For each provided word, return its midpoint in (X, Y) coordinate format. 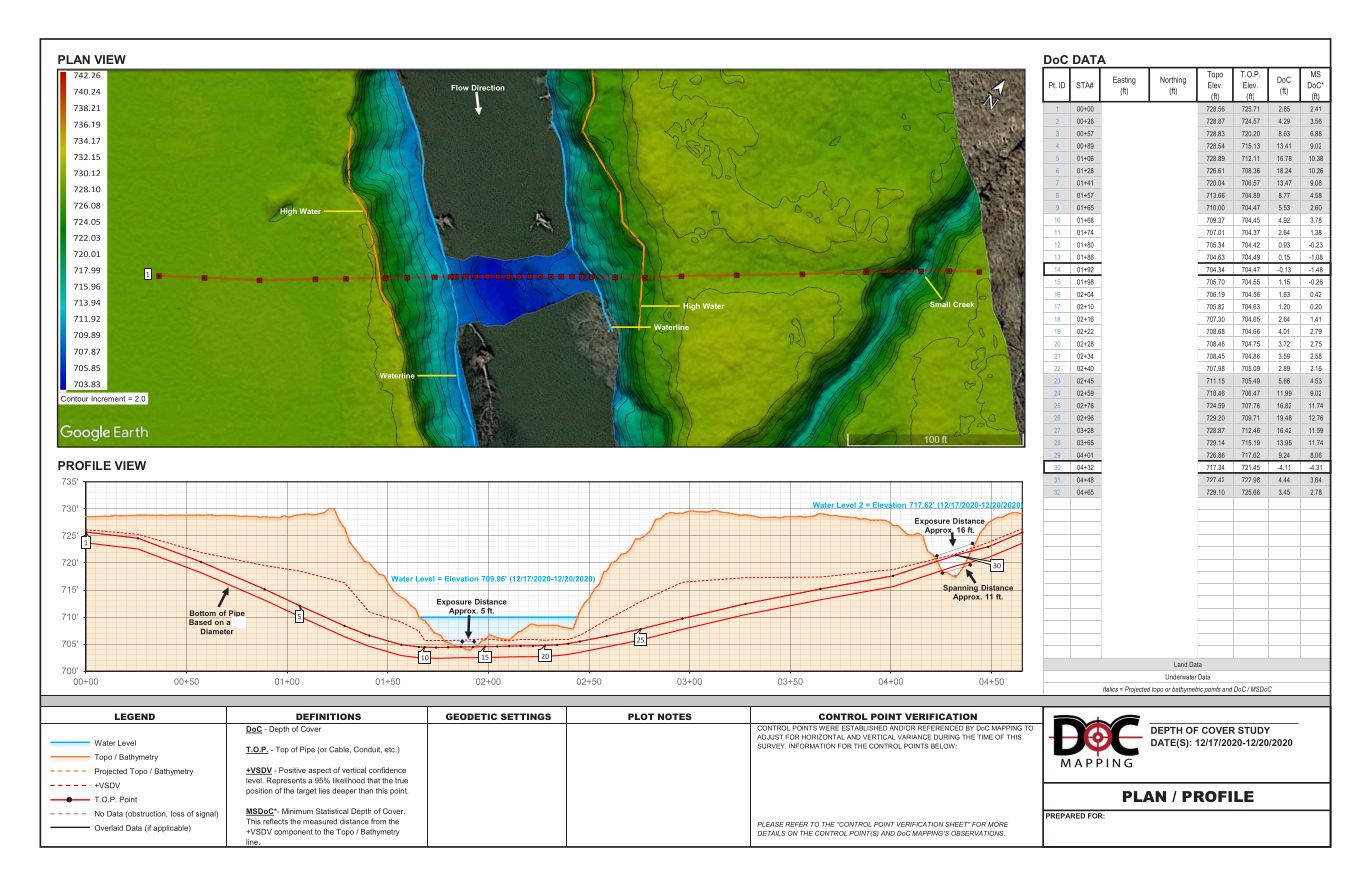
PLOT (641, 716)
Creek (963, 304)
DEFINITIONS (328, 716)
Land (1180, 664)
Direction (488, 89)
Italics (1110, 689)
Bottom (202, 614)
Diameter (217, 631)
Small (940, 303)
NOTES (675, 716)
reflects (275, 821)
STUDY (1254, 730)
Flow (460, 88)
